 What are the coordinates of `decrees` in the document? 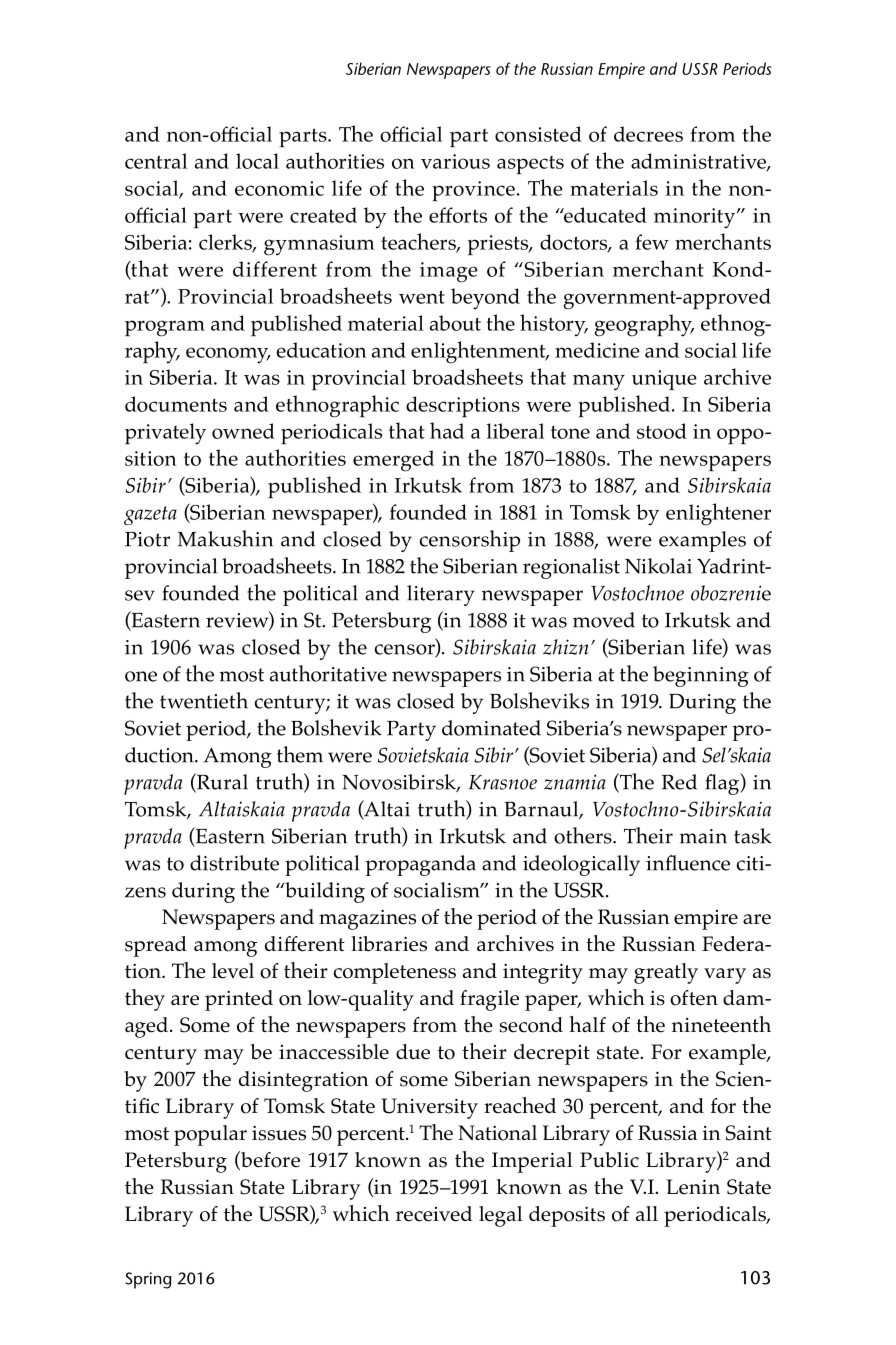 It's located at (648, 134).
